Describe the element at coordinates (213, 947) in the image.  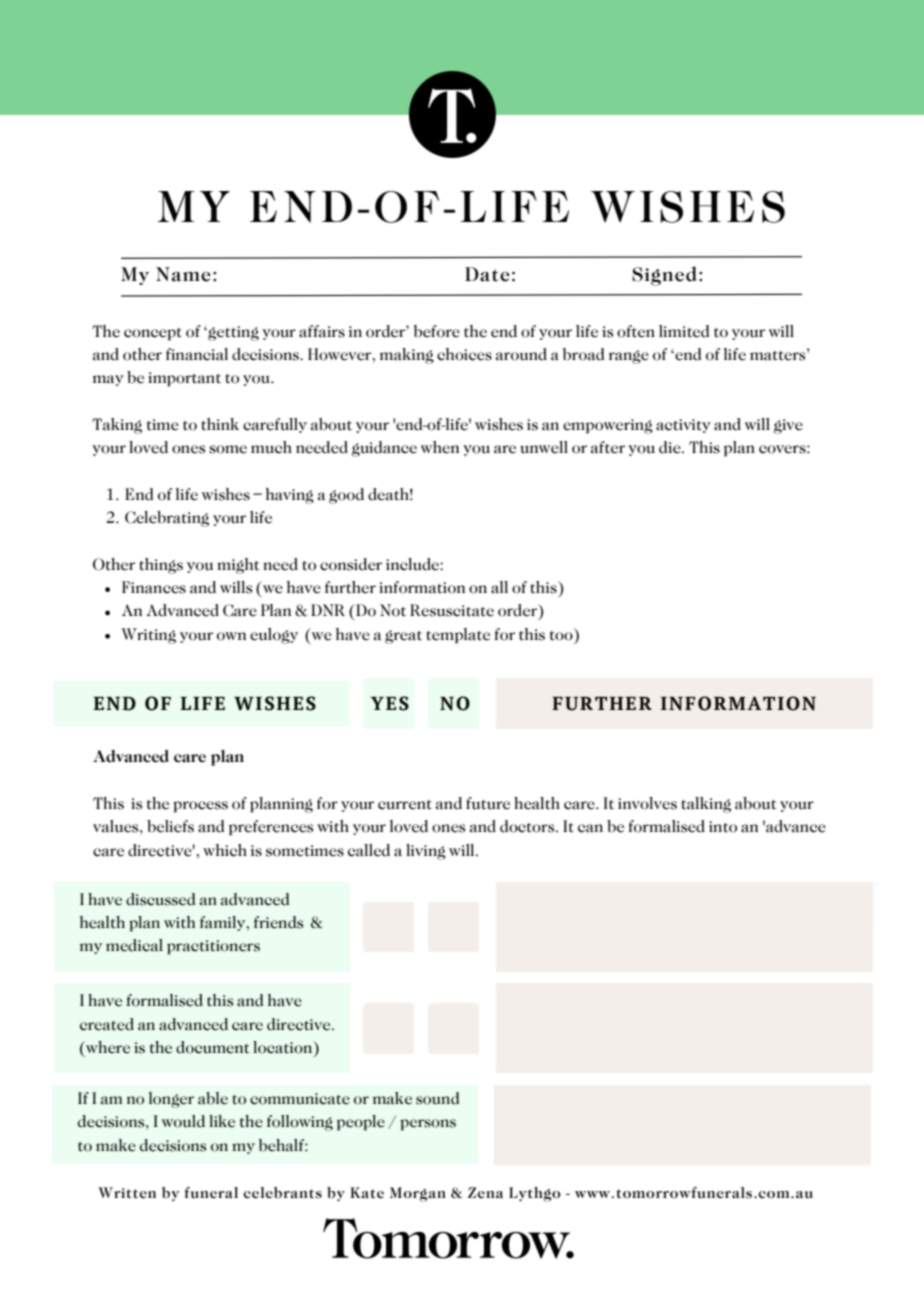
I see `practitioners` at that location.
